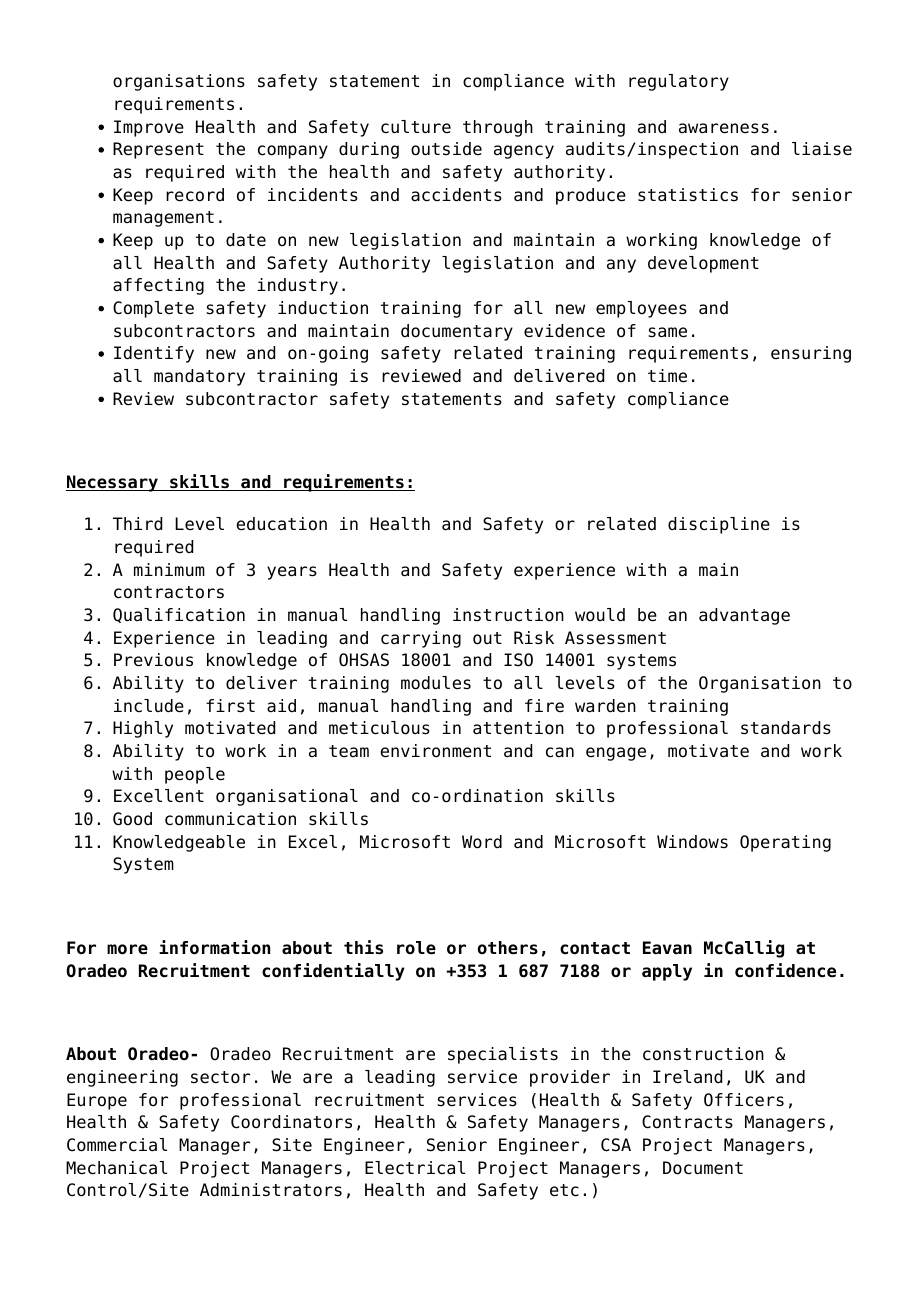 The width and height of the screenshot is (924, 1308). What do you see at coordinates (687, 1122) in the screenshot?
I see `Contracts` at bounding box center [687, 1122].
